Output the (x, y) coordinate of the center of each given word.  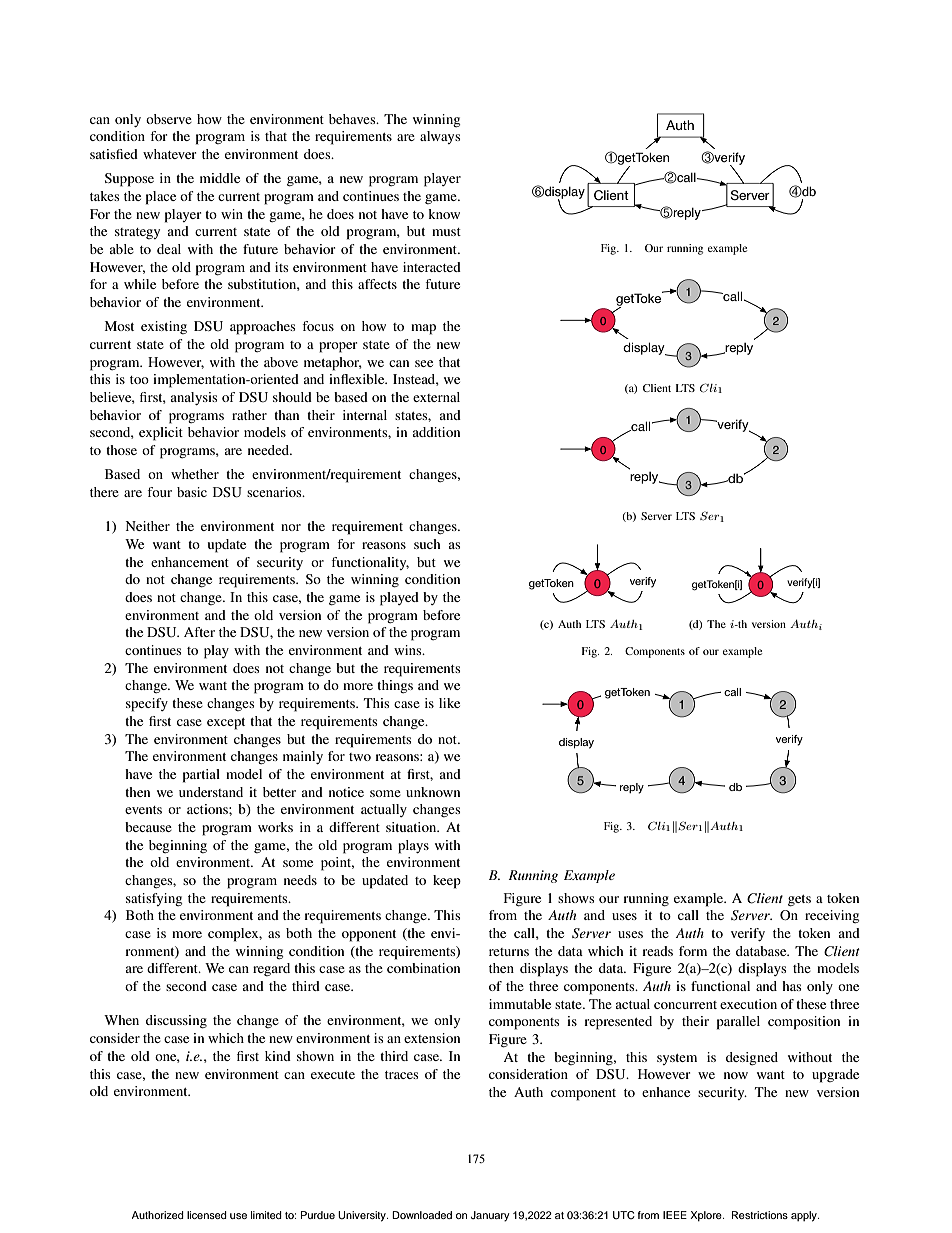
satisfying (154, 899)
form (693, 951)
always (440, 137)
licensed (207, 1215)
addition (436, 432)
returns (509, 952)
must (446, 232)
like (449, 703)
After (199, 632)
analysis (193, 398)
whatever (169, 154)
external (436, 397)
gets (799, 901)
